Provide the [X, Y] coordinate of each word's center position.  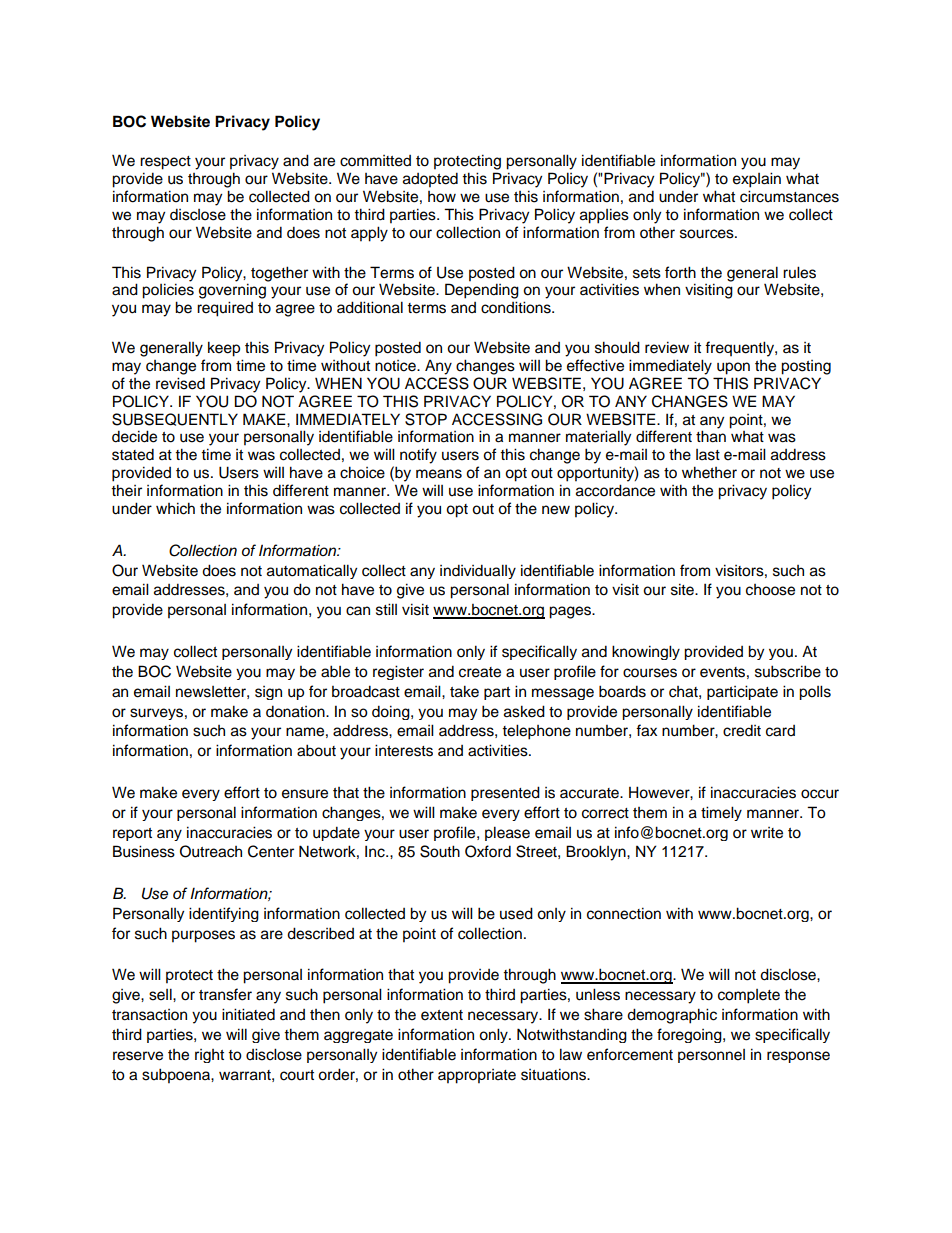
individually [478, 571]
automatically [312, 571]
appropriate [477, 1076]
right [209, 1056]
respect [165, 163]
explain [757, 180]
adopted [430, 180]
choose [770, 590]
